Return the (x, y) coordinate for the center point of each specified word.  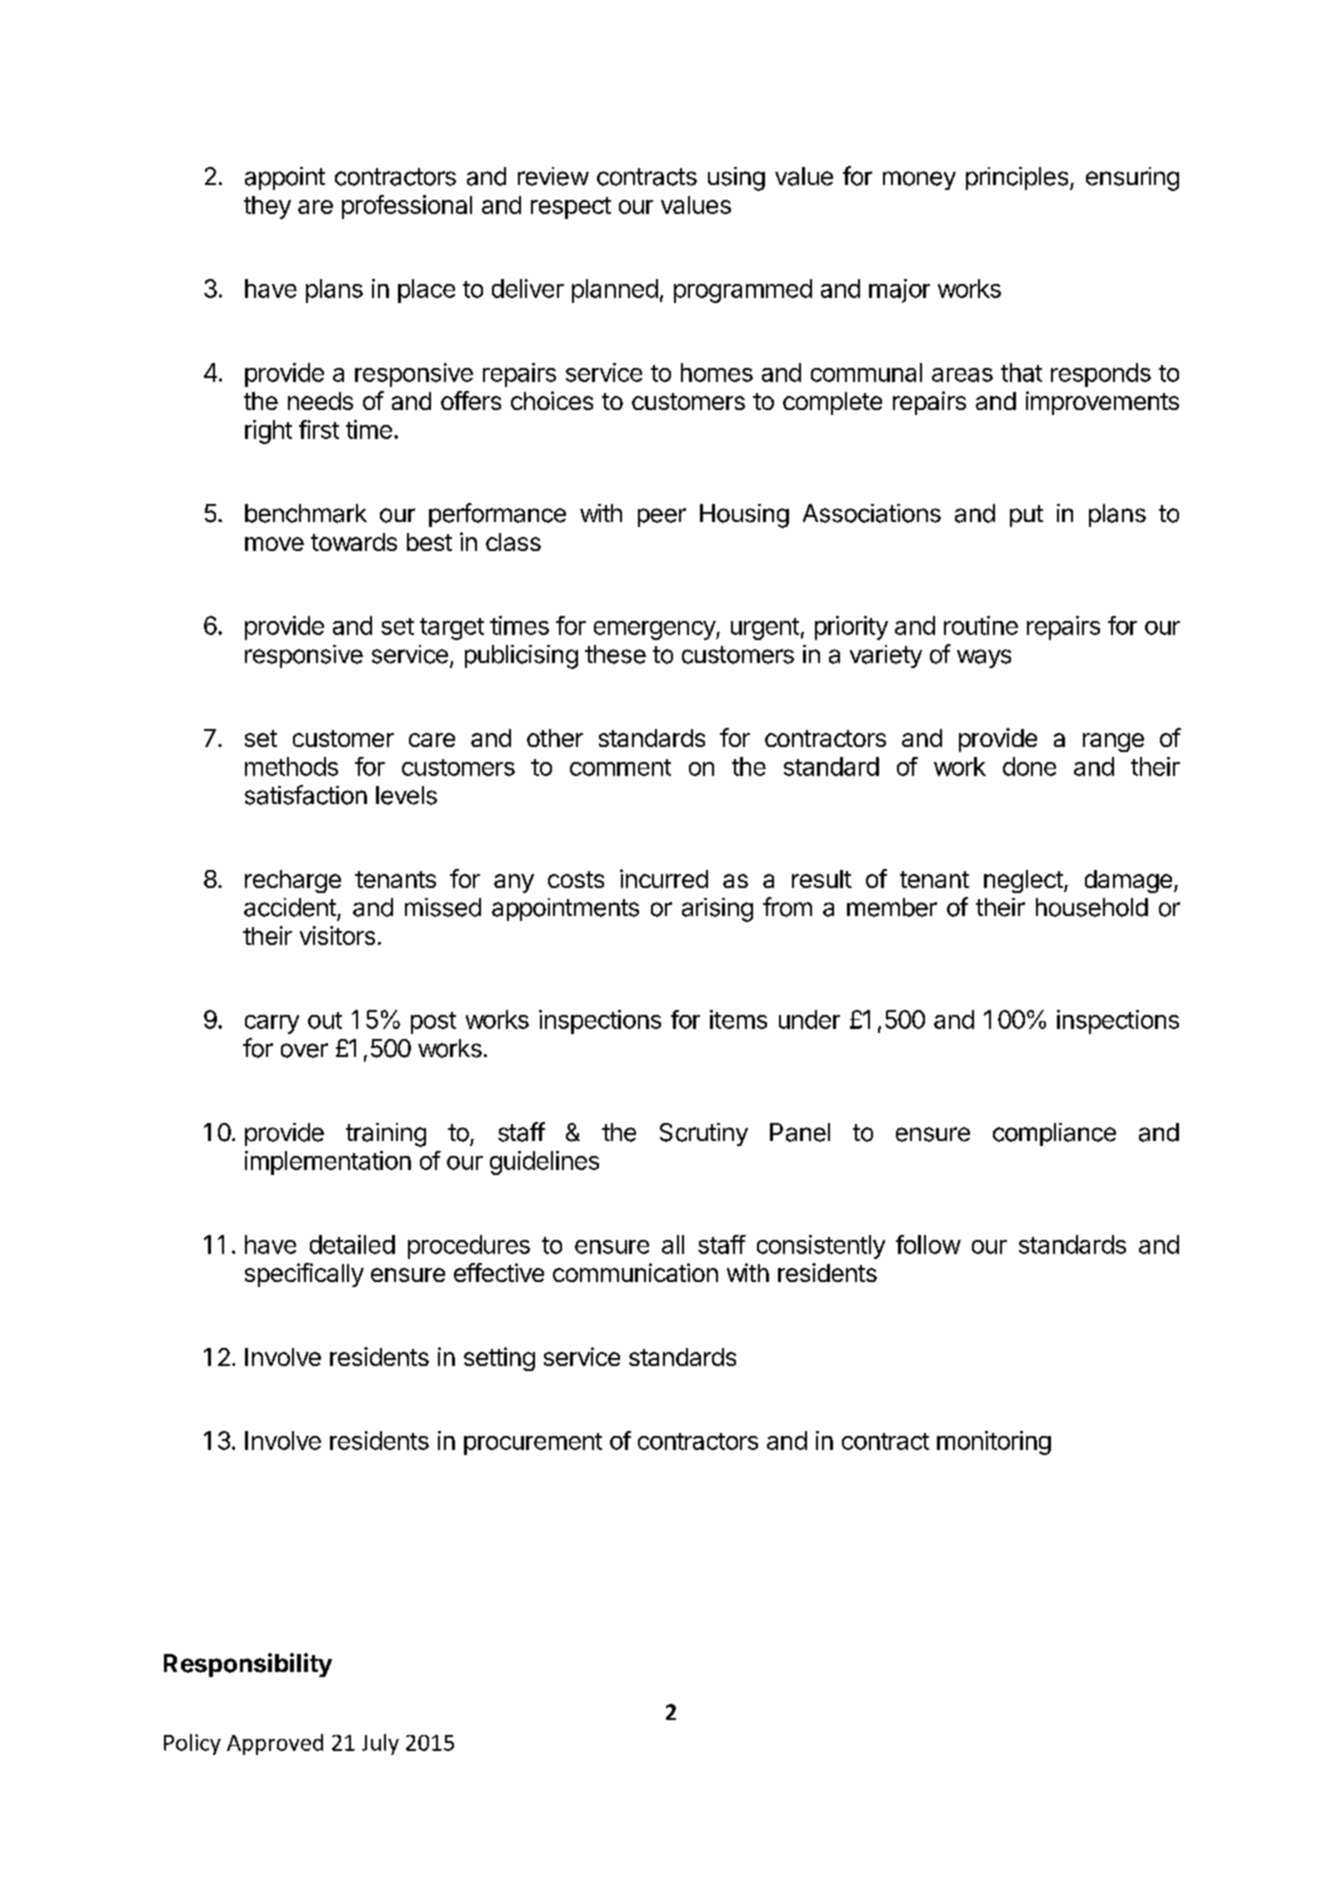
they (267, 207)
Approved (275, 1744)
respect (571, 208)
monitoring (994, 1443)
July (380, 1744)
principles (1017, 178)
